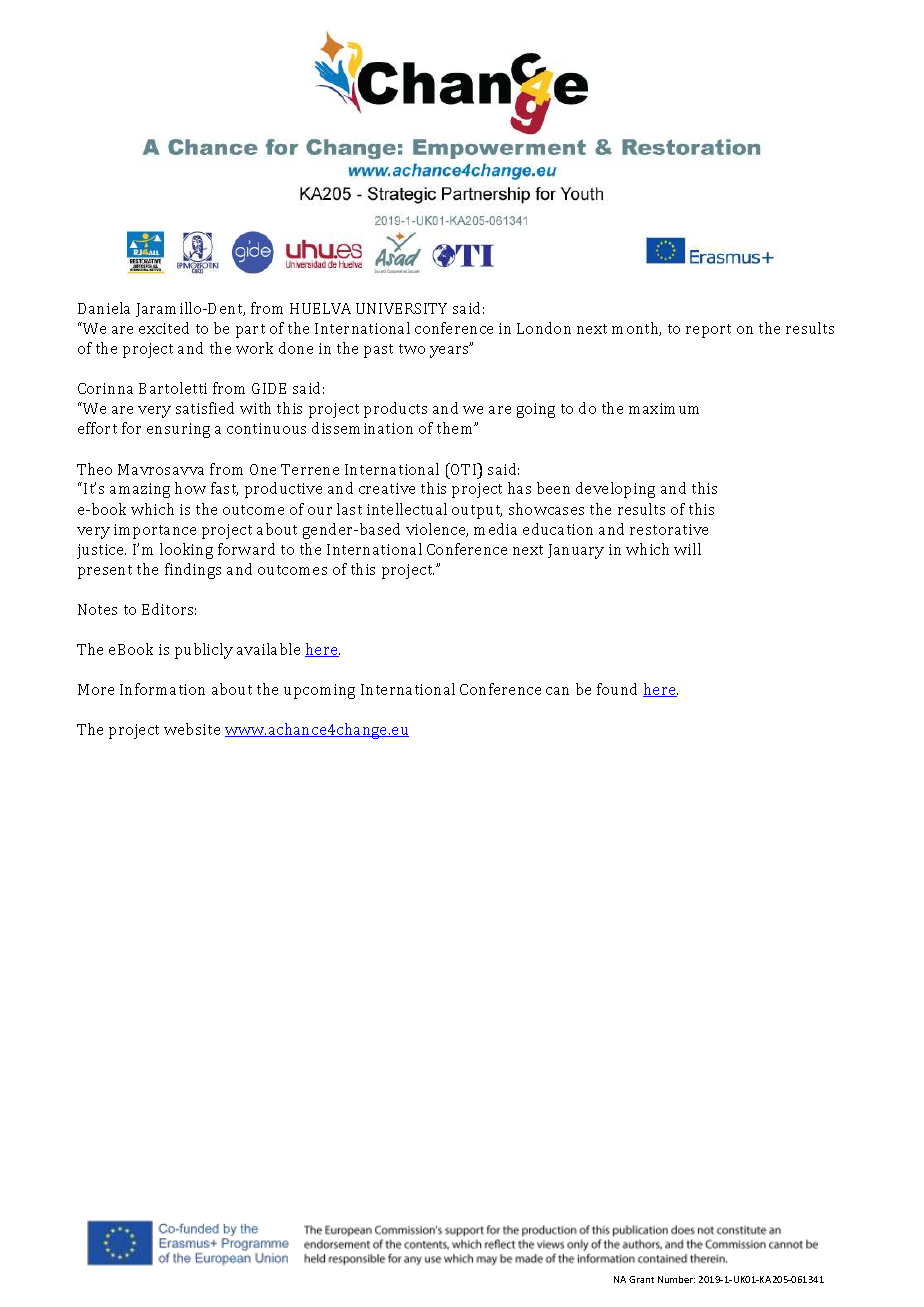  I want to click on two, so click(412, 349).
